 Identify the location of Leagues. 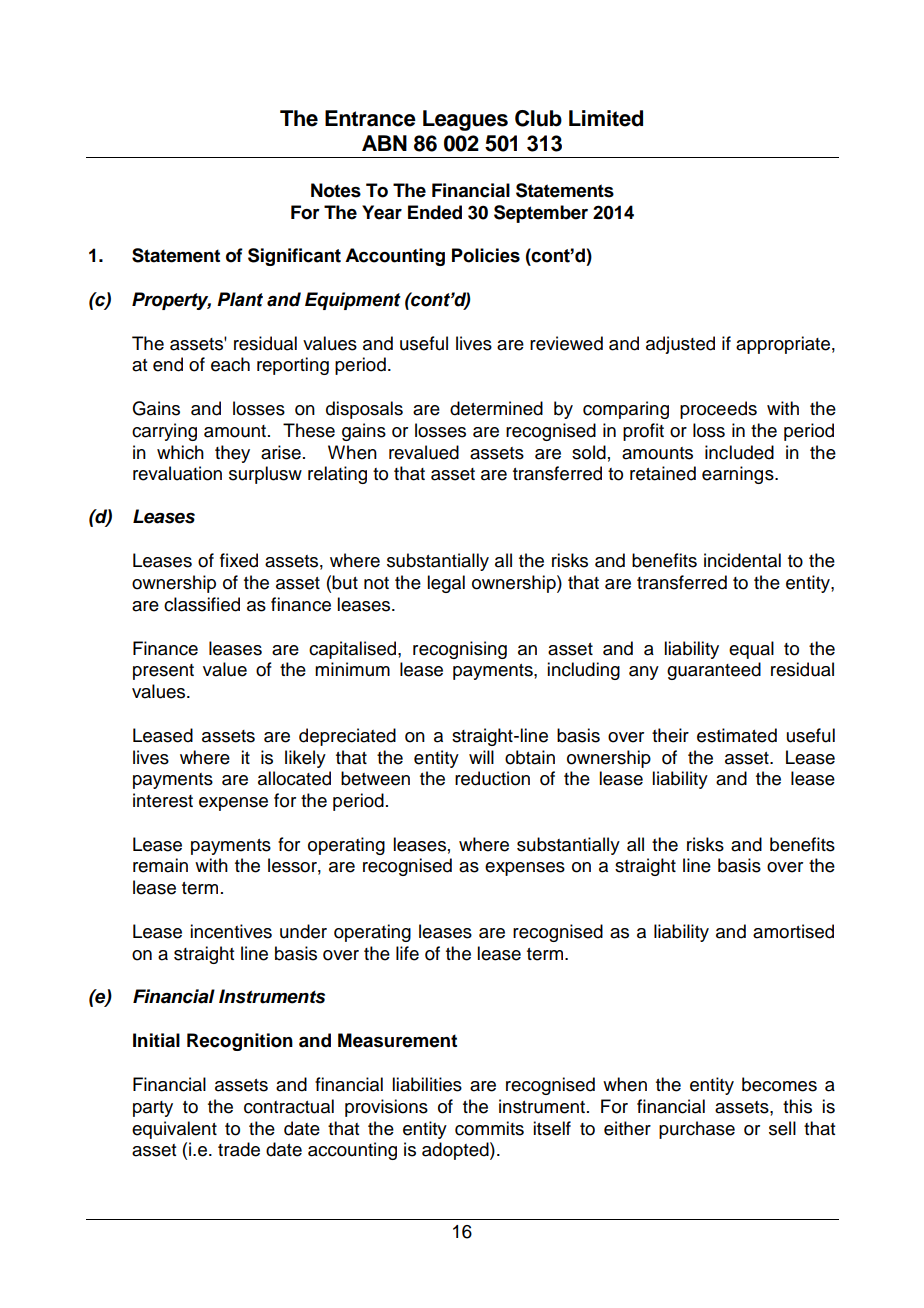
(465, 120).
